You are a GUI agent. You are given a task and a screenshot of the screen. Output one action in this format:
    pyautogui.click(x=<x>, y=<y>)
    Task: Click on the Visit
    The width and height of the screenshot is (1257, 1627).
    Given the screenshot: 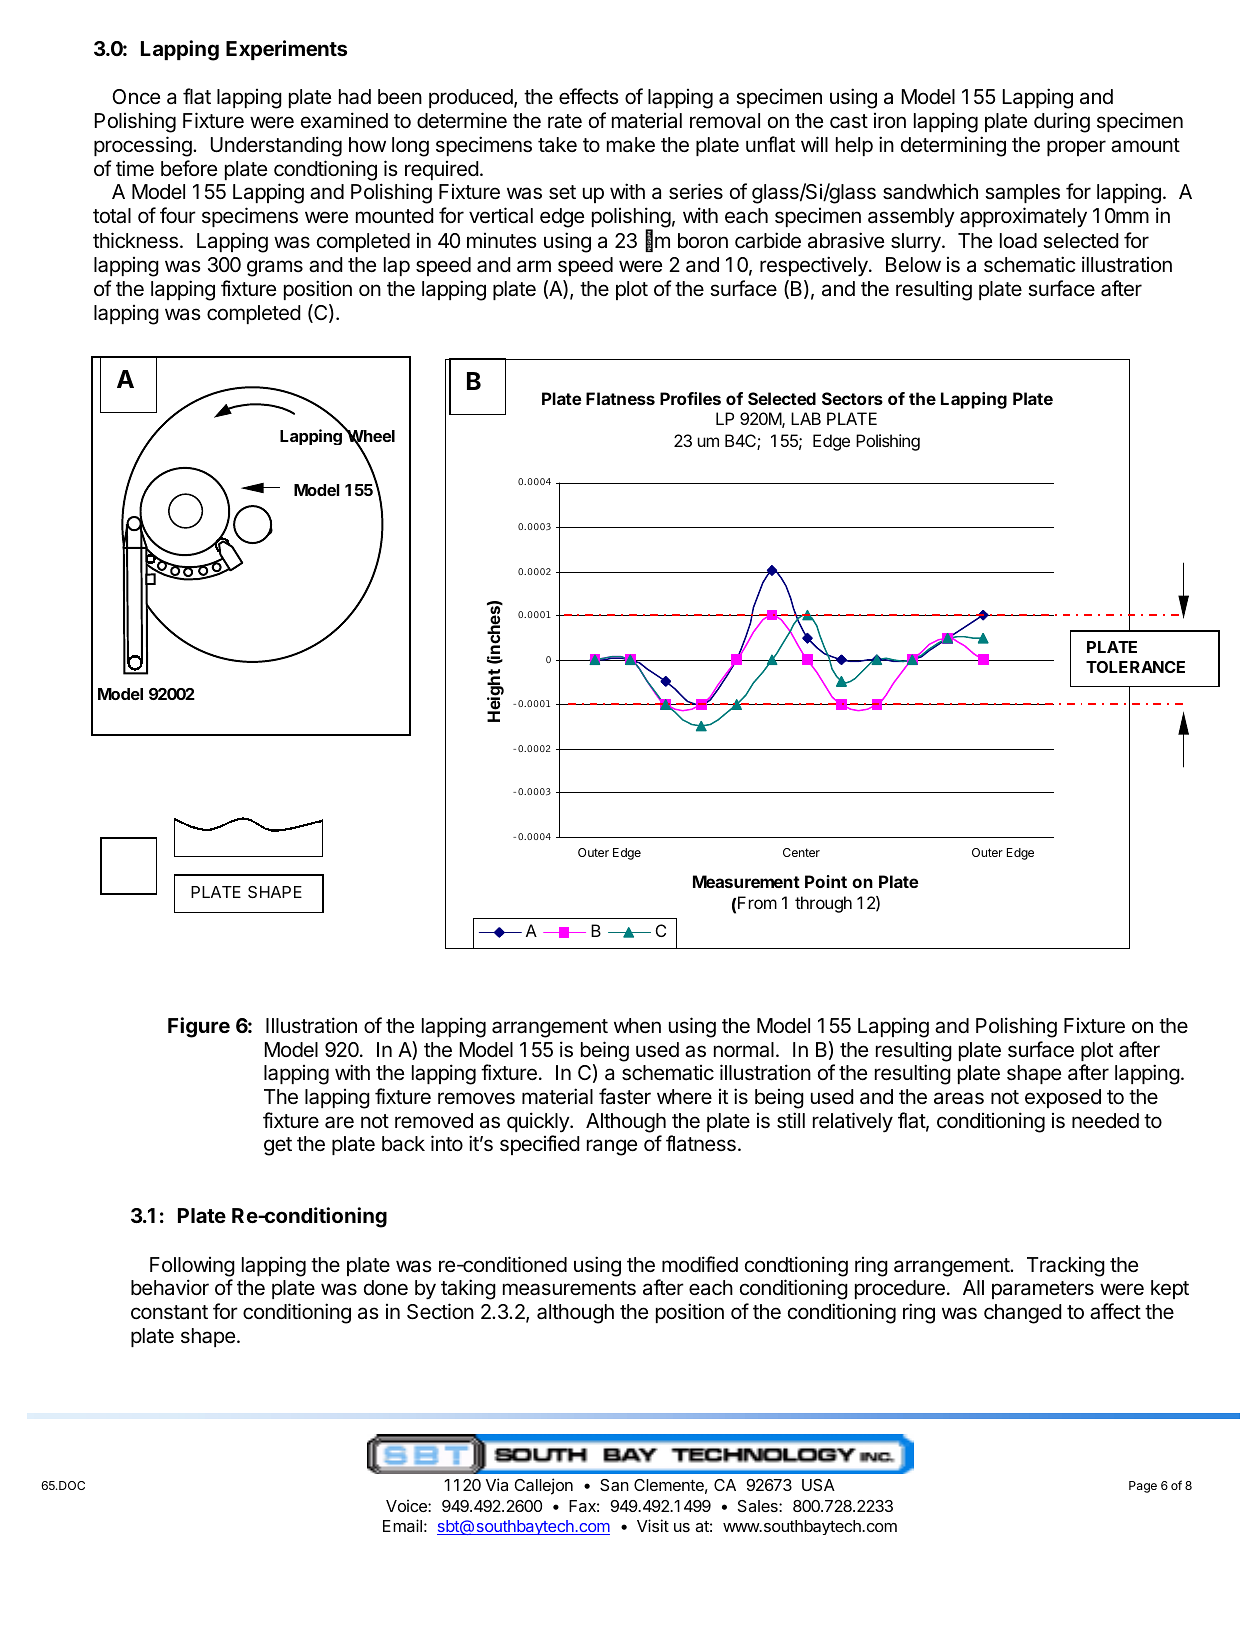 What is the action you would take?
    pyautogui.click(x=653, y=1525)
